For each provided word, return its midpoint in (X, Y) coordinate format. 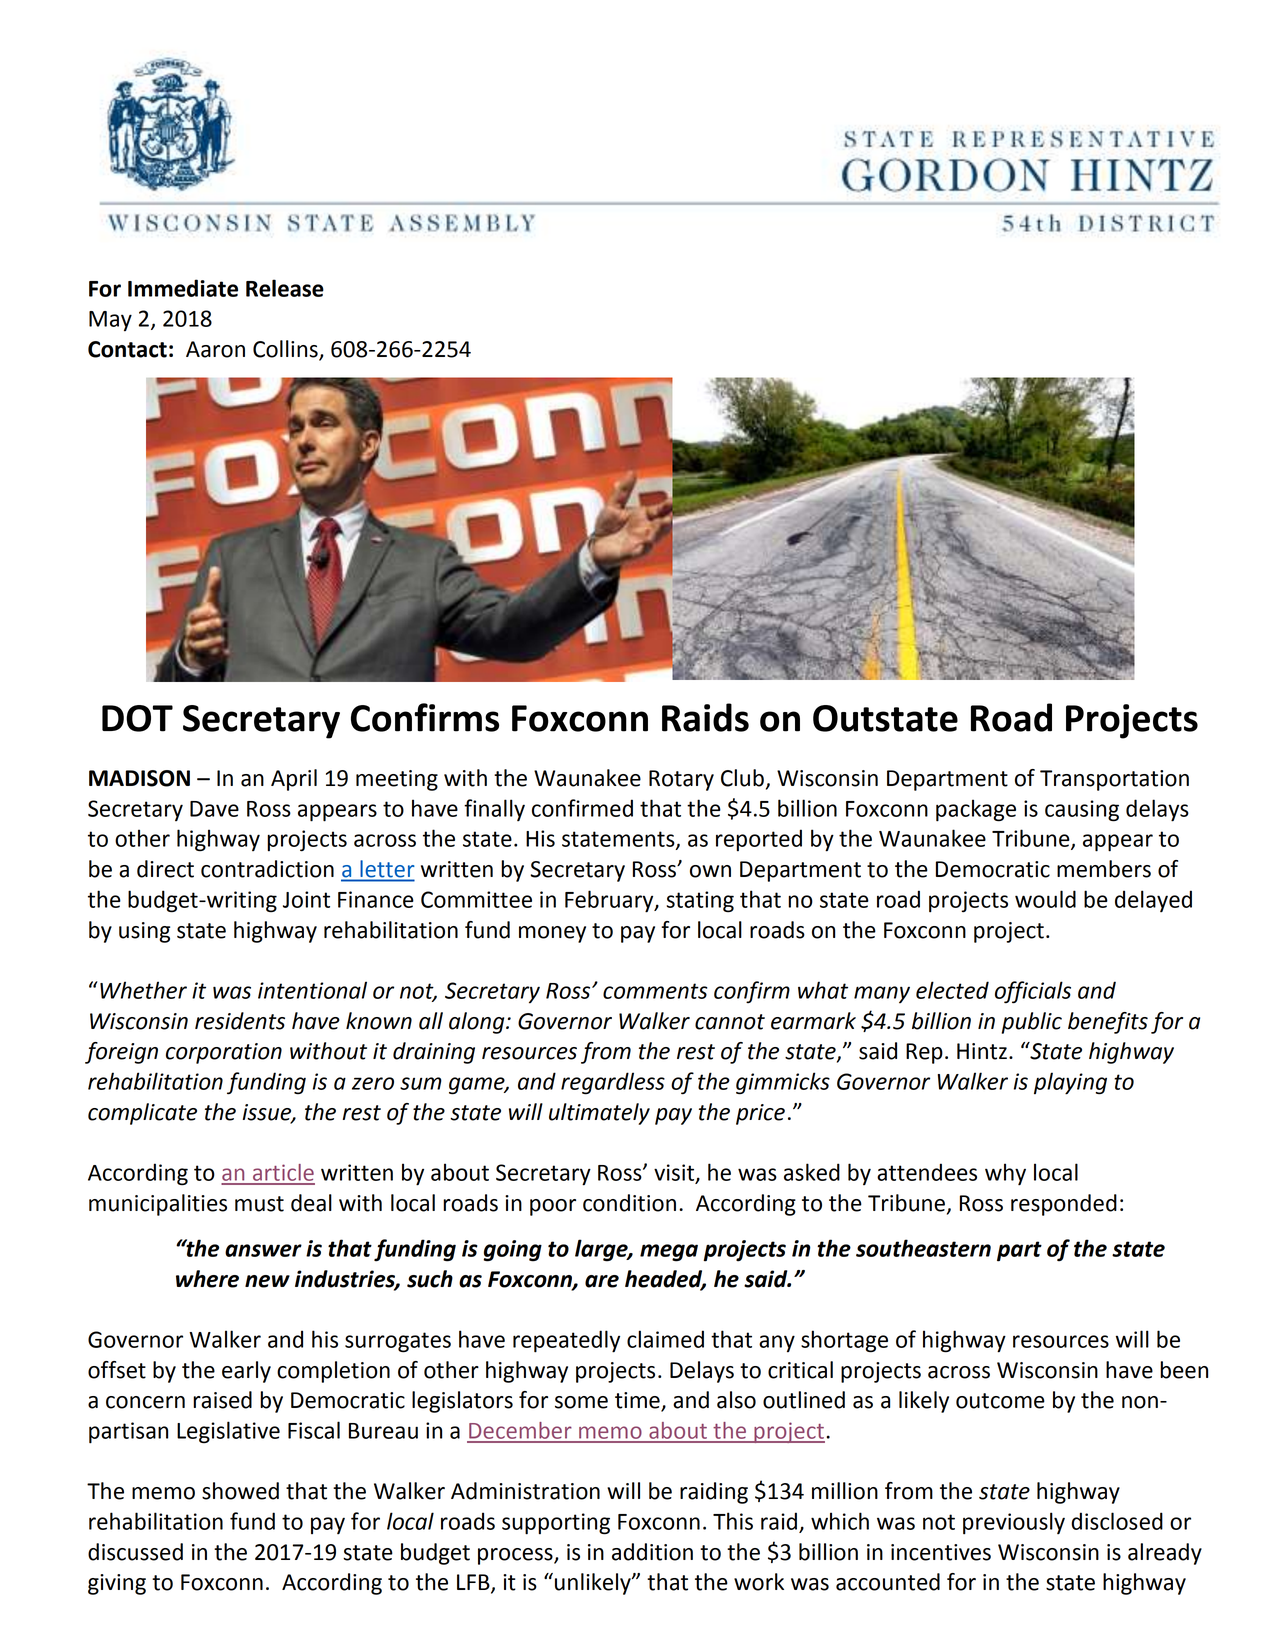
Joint (306, 899)
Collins (286, 350)
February (610, 901)
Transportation (1114, 780)
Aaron (215, 349)
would (1045, 899)
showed (240, 1491)
